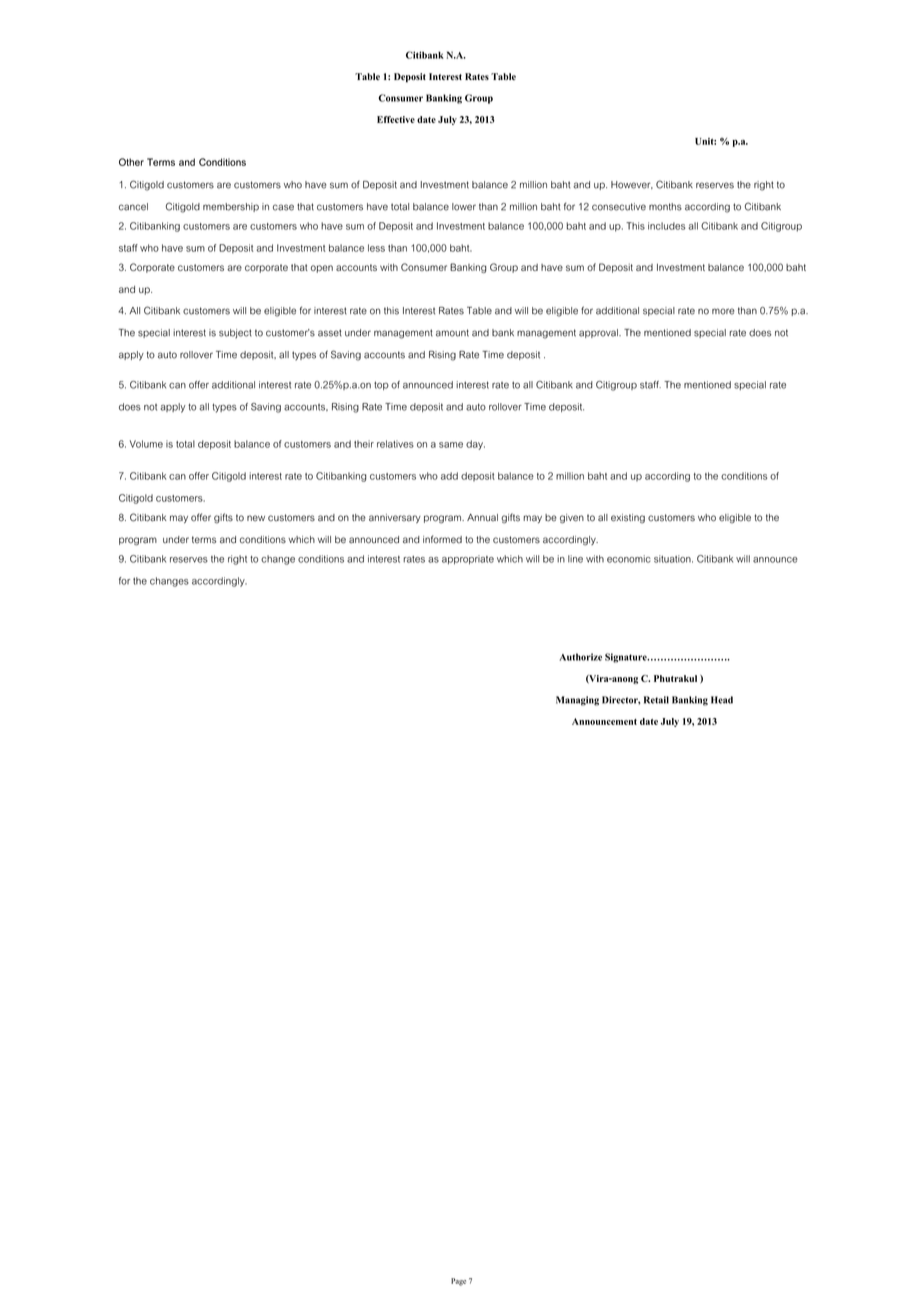  I want to click on Retail, so click(656, 700).
